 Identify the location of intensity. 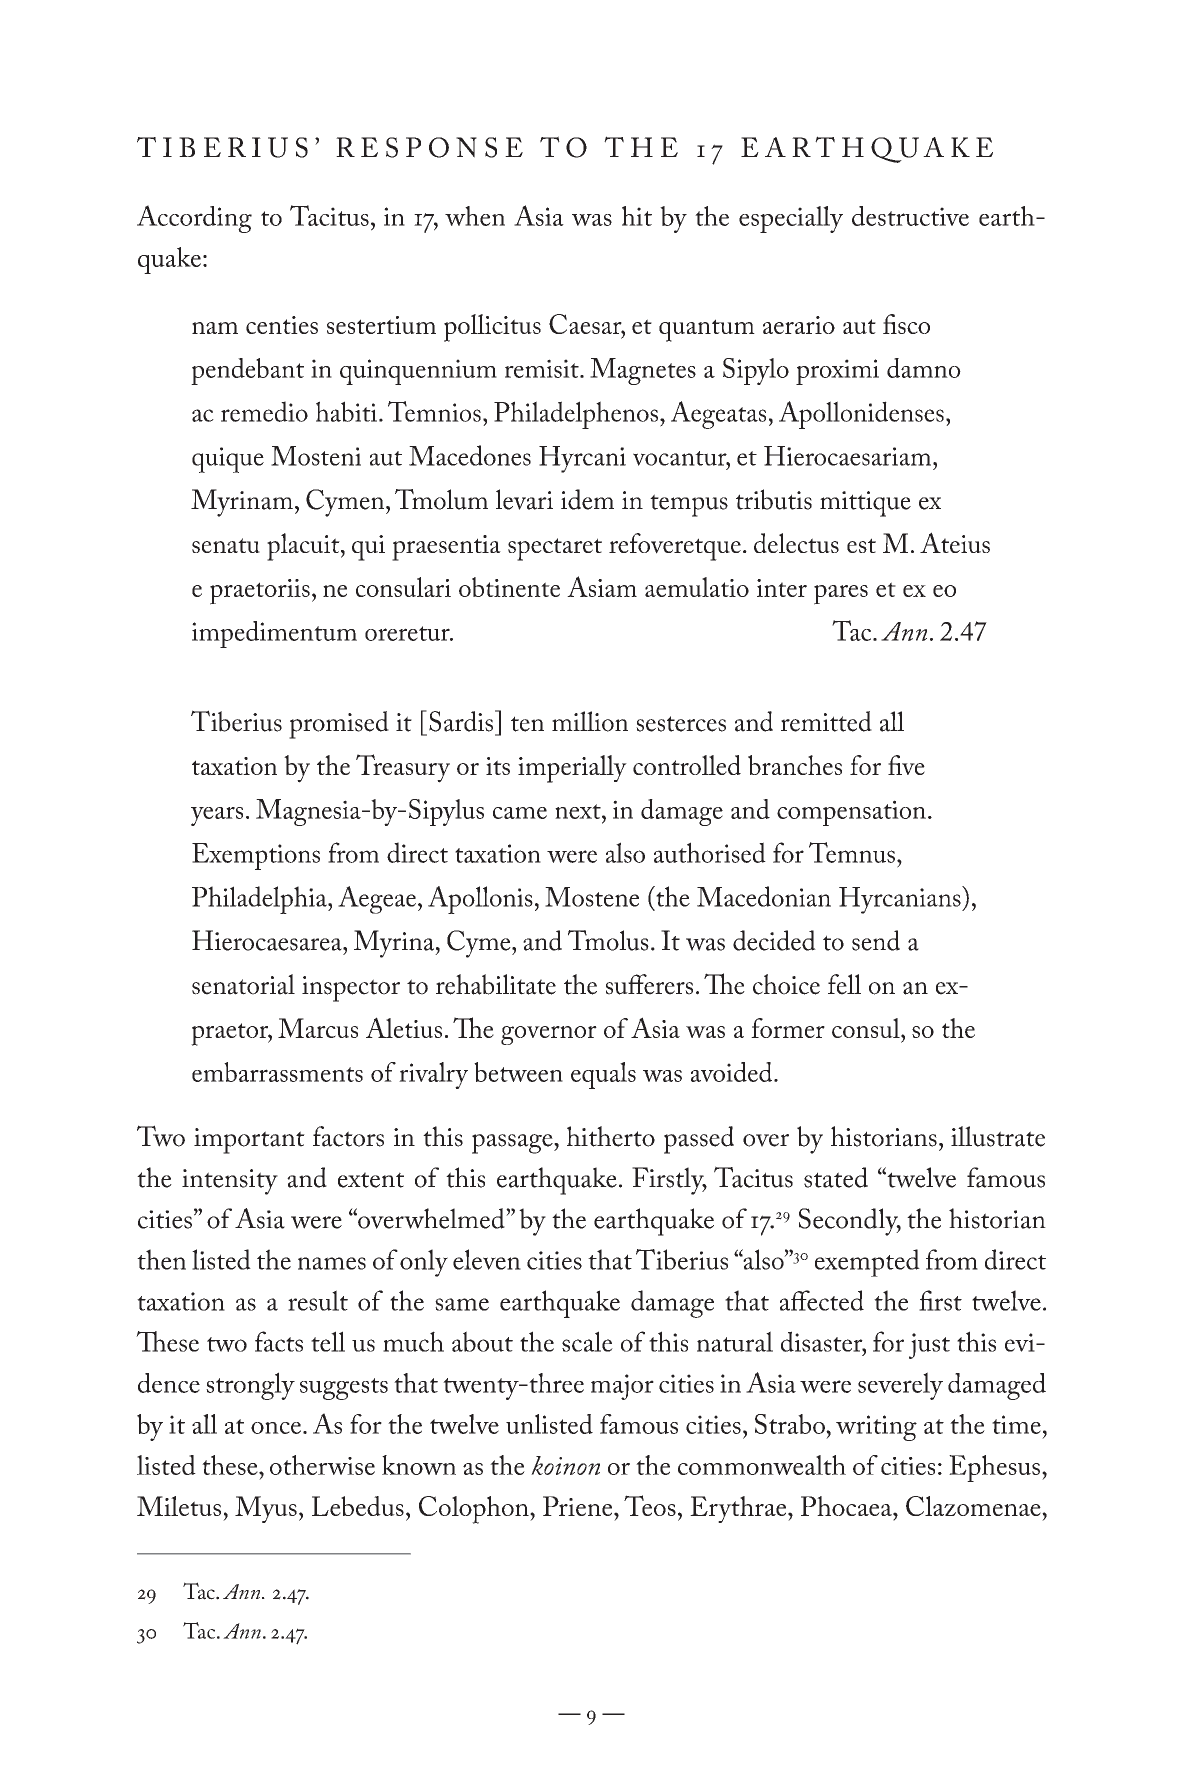
(230, 1182).
